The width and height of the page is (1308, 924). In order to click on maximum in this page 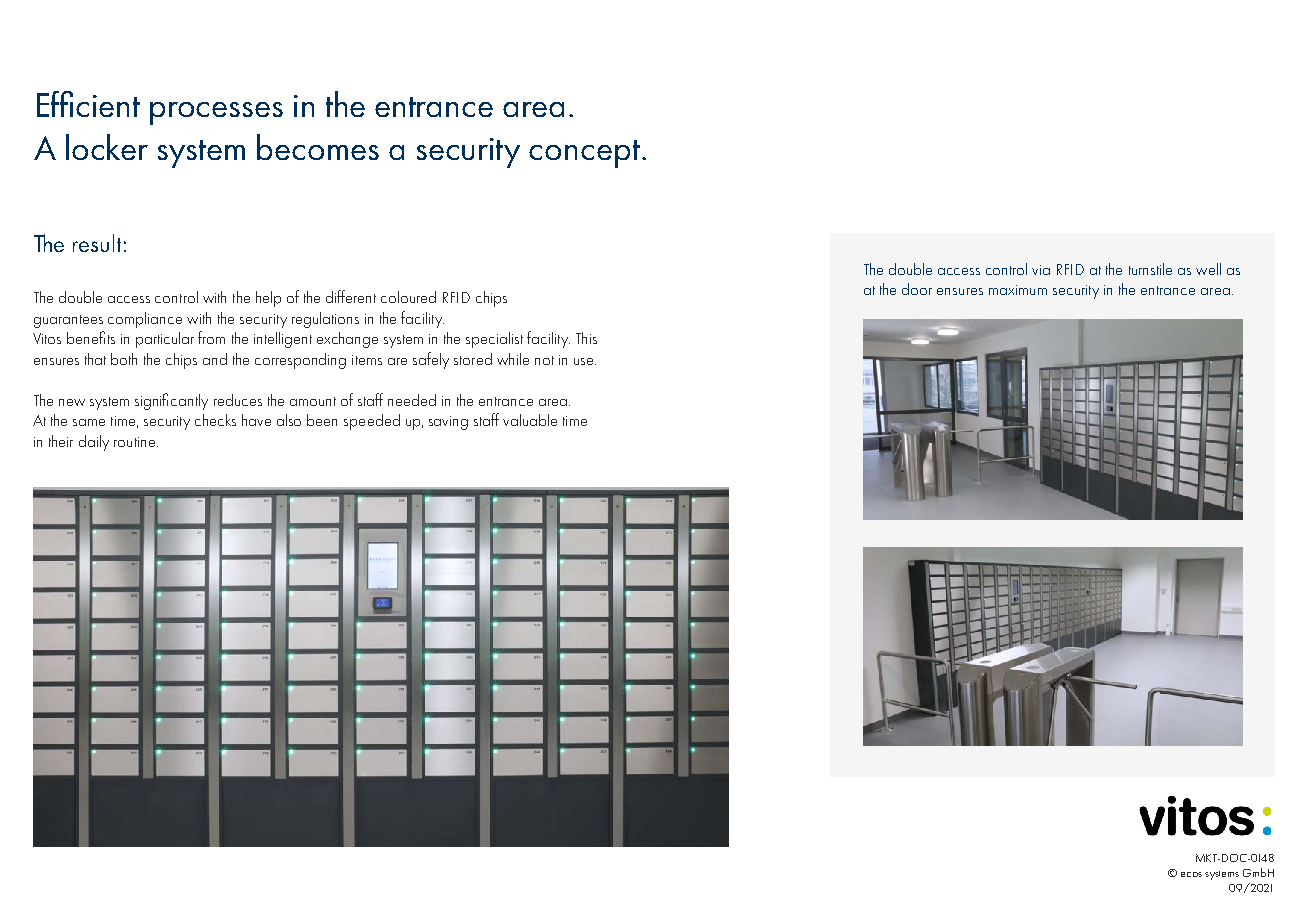, I will do `click(1018, 290)`.
